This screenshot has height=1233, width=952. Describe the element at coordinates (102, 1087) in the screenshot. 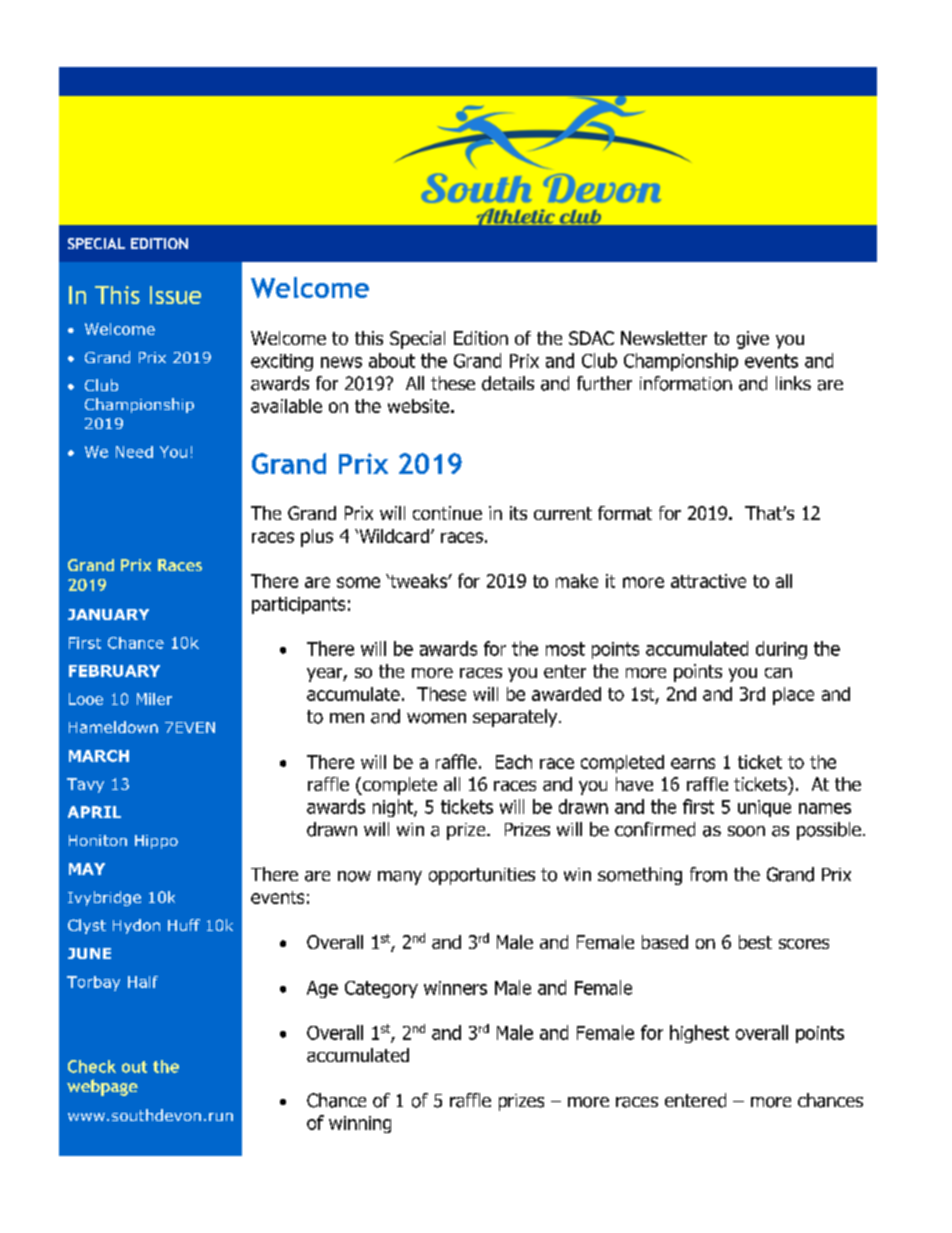

I see `webpage` at that location.
